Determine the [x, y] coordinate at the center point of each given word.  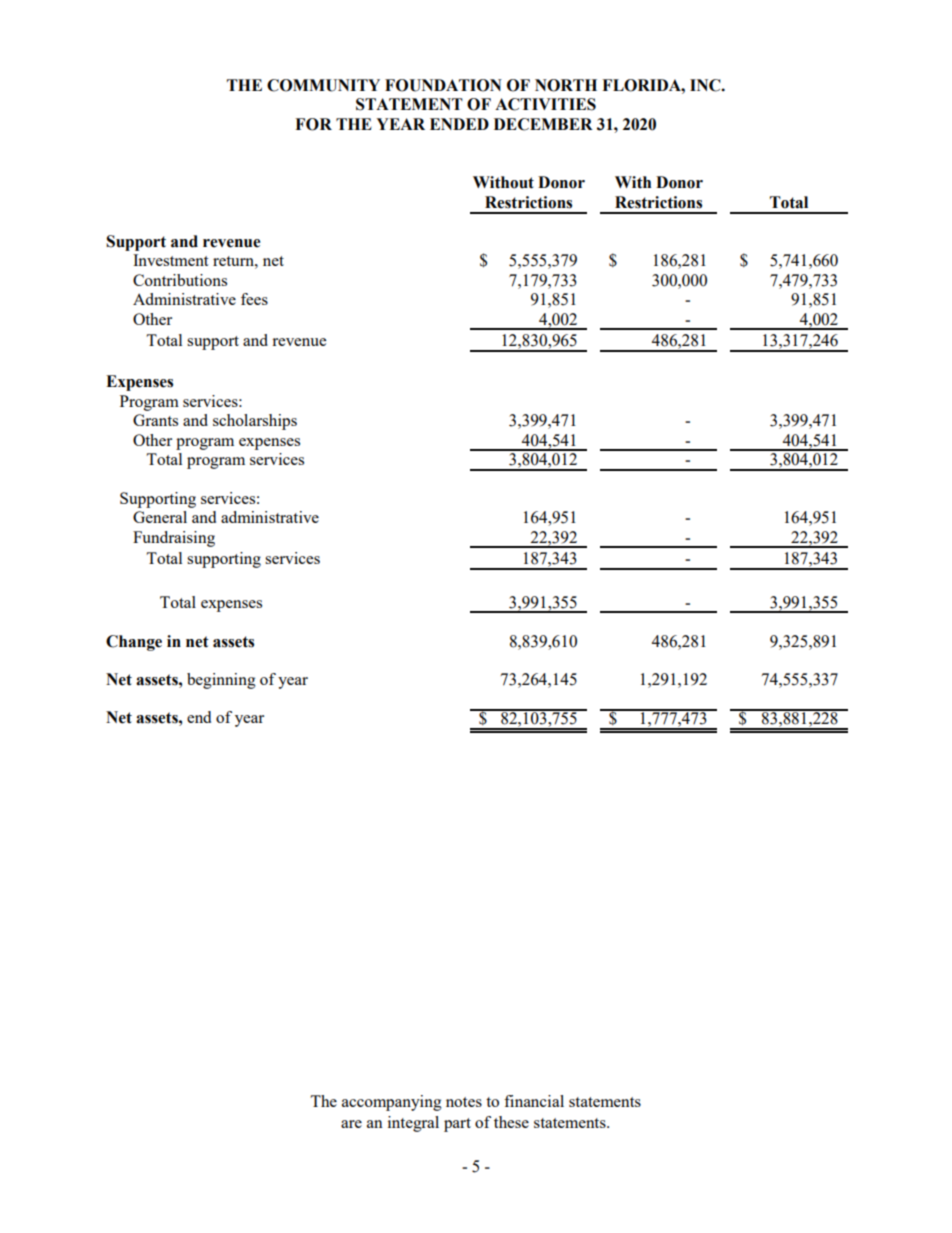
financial [534, 1101]
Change [134, 643]
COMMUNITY [323, 85]
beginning [221, 681]
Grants [155, 420]
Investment [170, 260]
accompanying [392, 1103]
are [351, 1124]
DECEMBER [543, 124]
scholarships [255, 422]
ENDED [459, 124]
